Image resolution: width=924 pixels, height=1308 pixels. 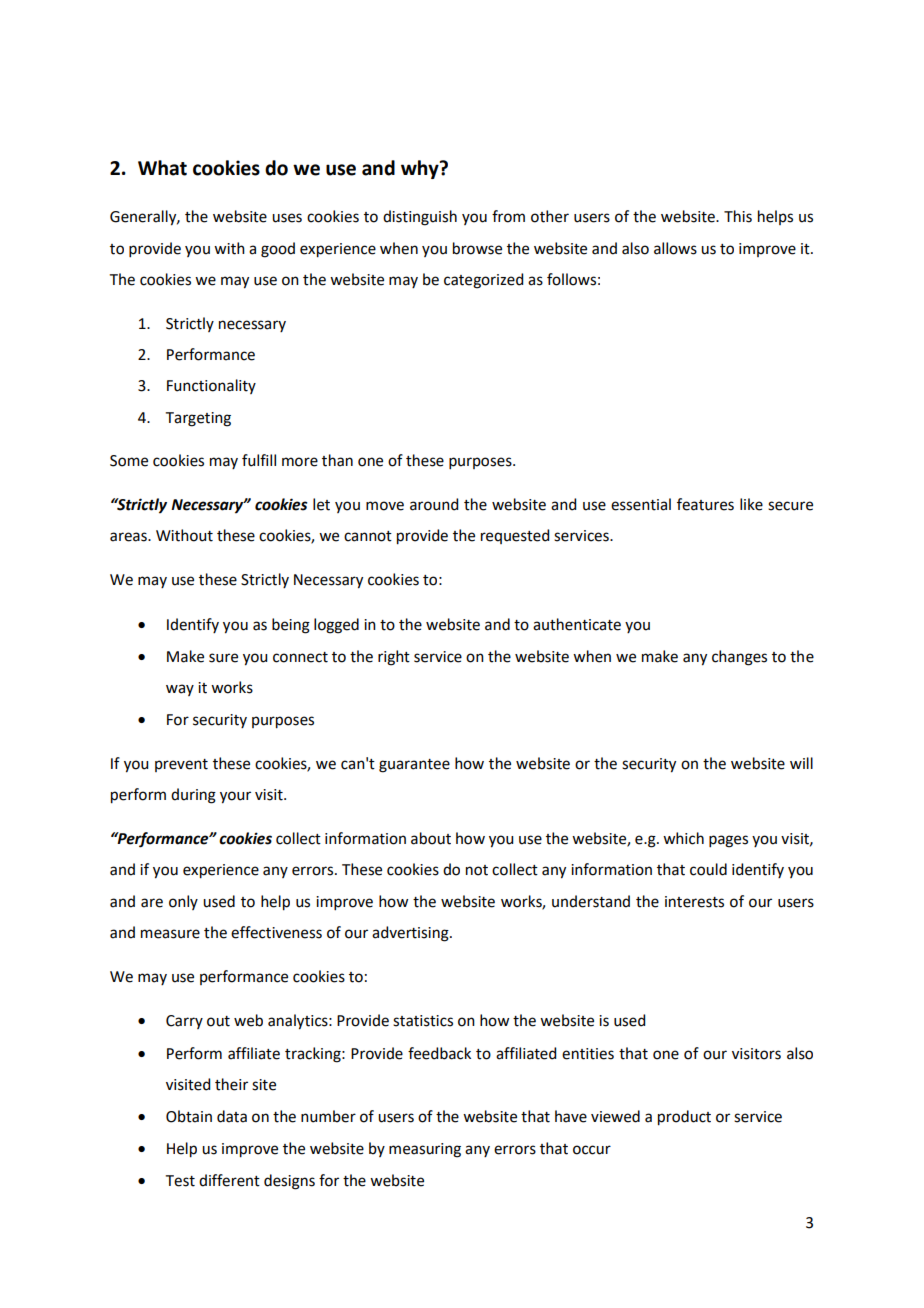 I want to click on This, so click(x=738, y=216).
